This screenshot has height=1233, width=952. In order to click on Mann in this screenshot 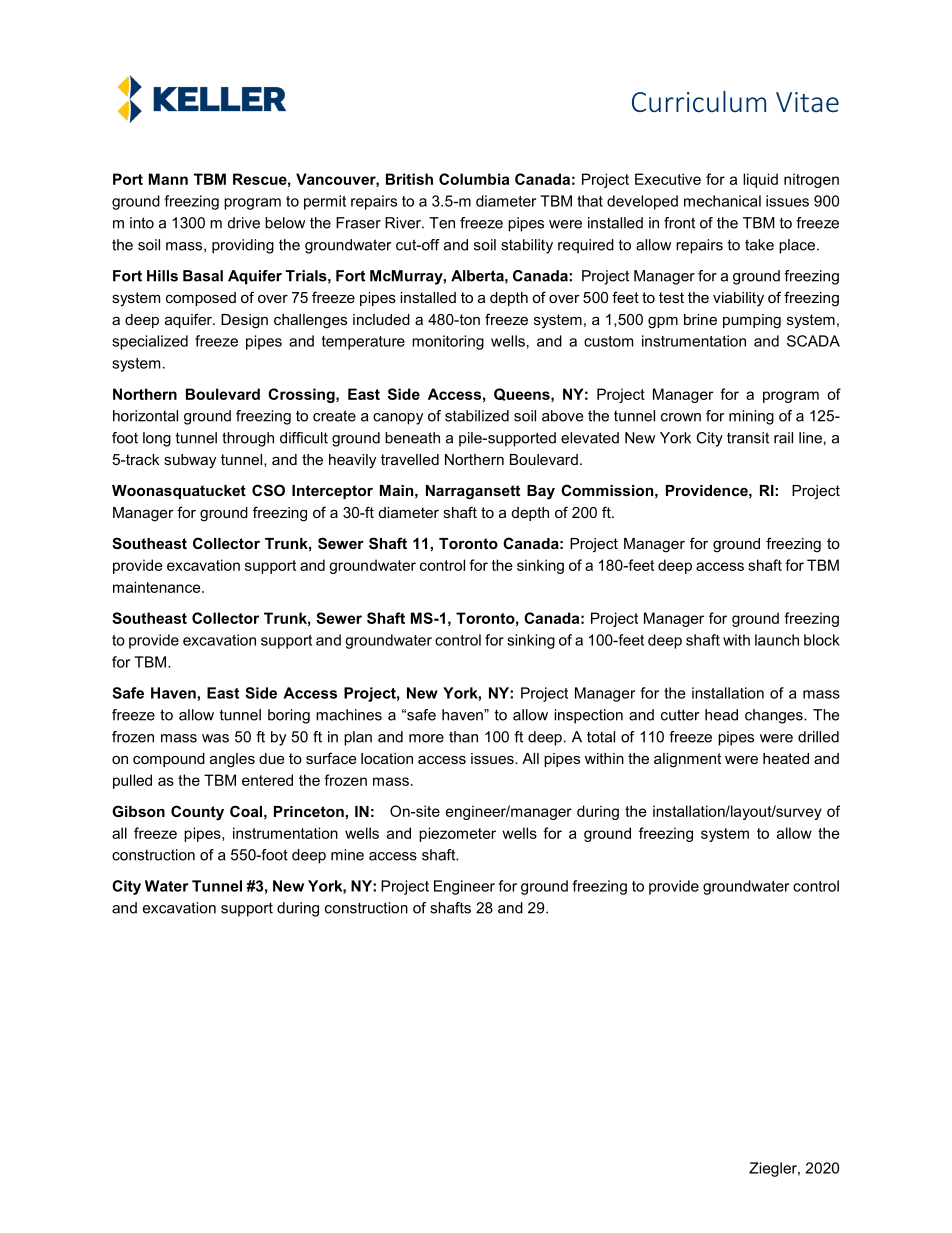, I will do `click(168, 179)`.
